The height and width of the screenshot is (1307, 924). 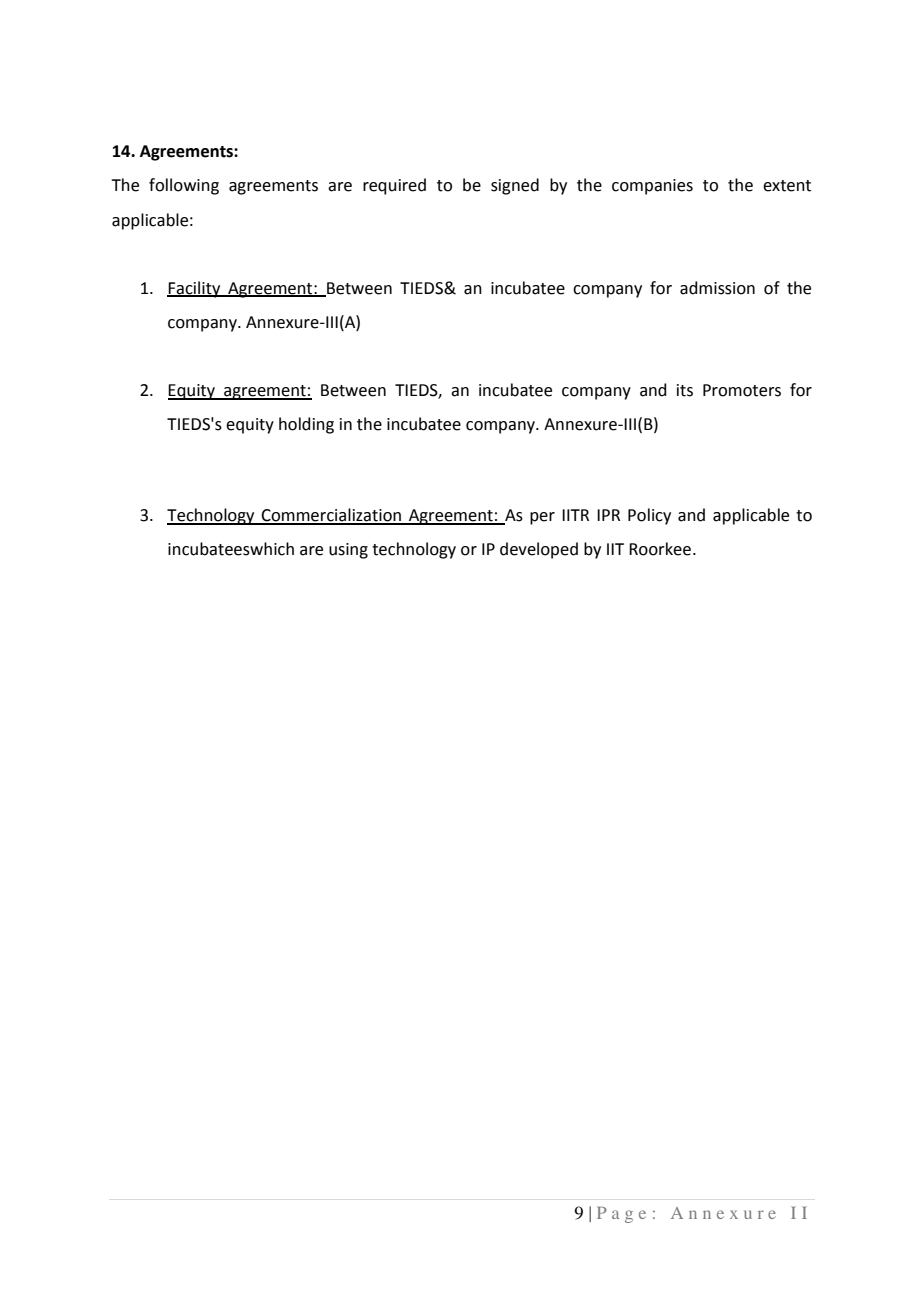 I want to click on its, so click(x=685, y=390).
